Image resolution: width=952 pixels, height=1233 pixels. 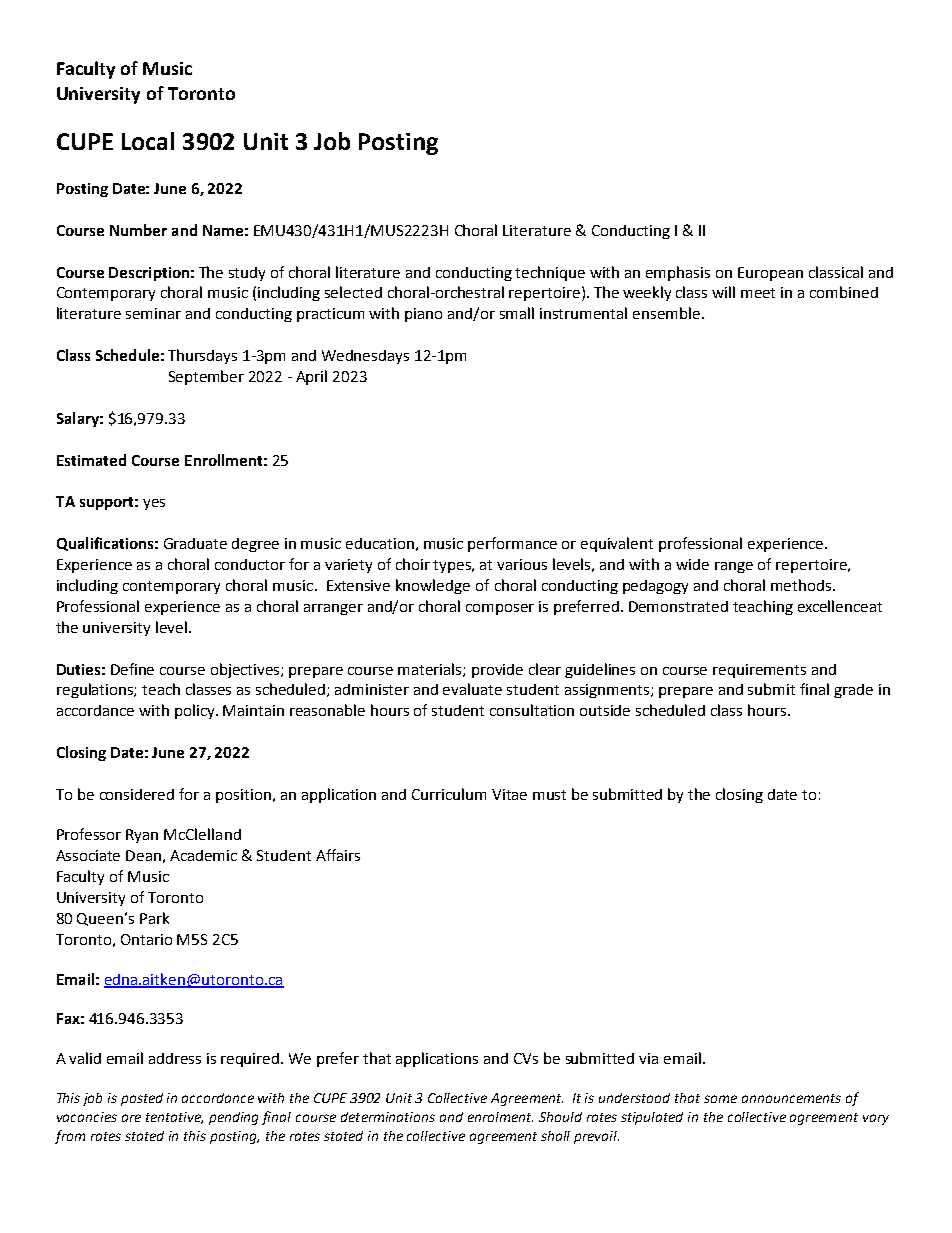 What do you see at coordinates (759, 671) in the screenshot?
I see `requirements` at bounding box center [759, 671].
